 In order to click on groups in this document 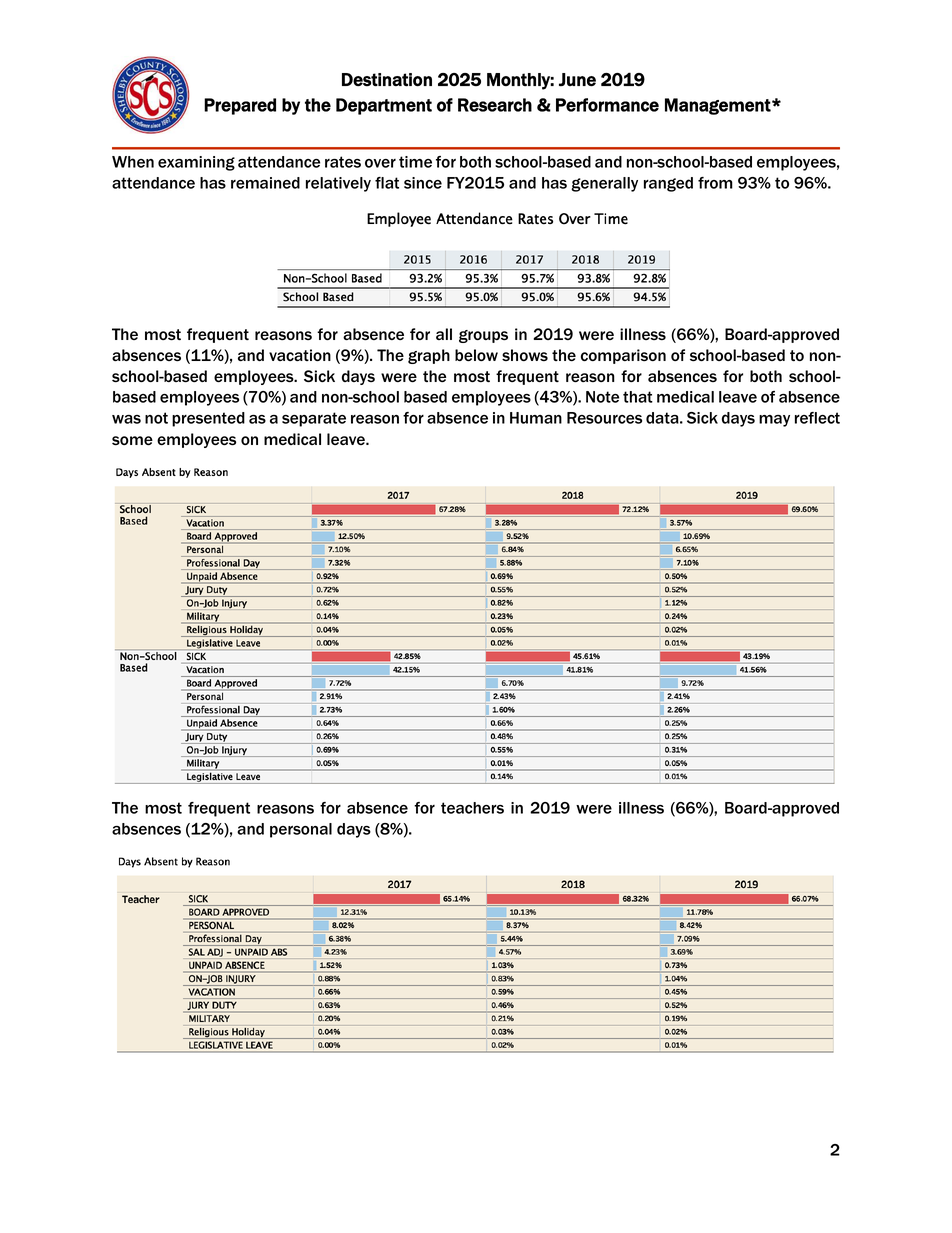, I will do `click(483, 336)`.
